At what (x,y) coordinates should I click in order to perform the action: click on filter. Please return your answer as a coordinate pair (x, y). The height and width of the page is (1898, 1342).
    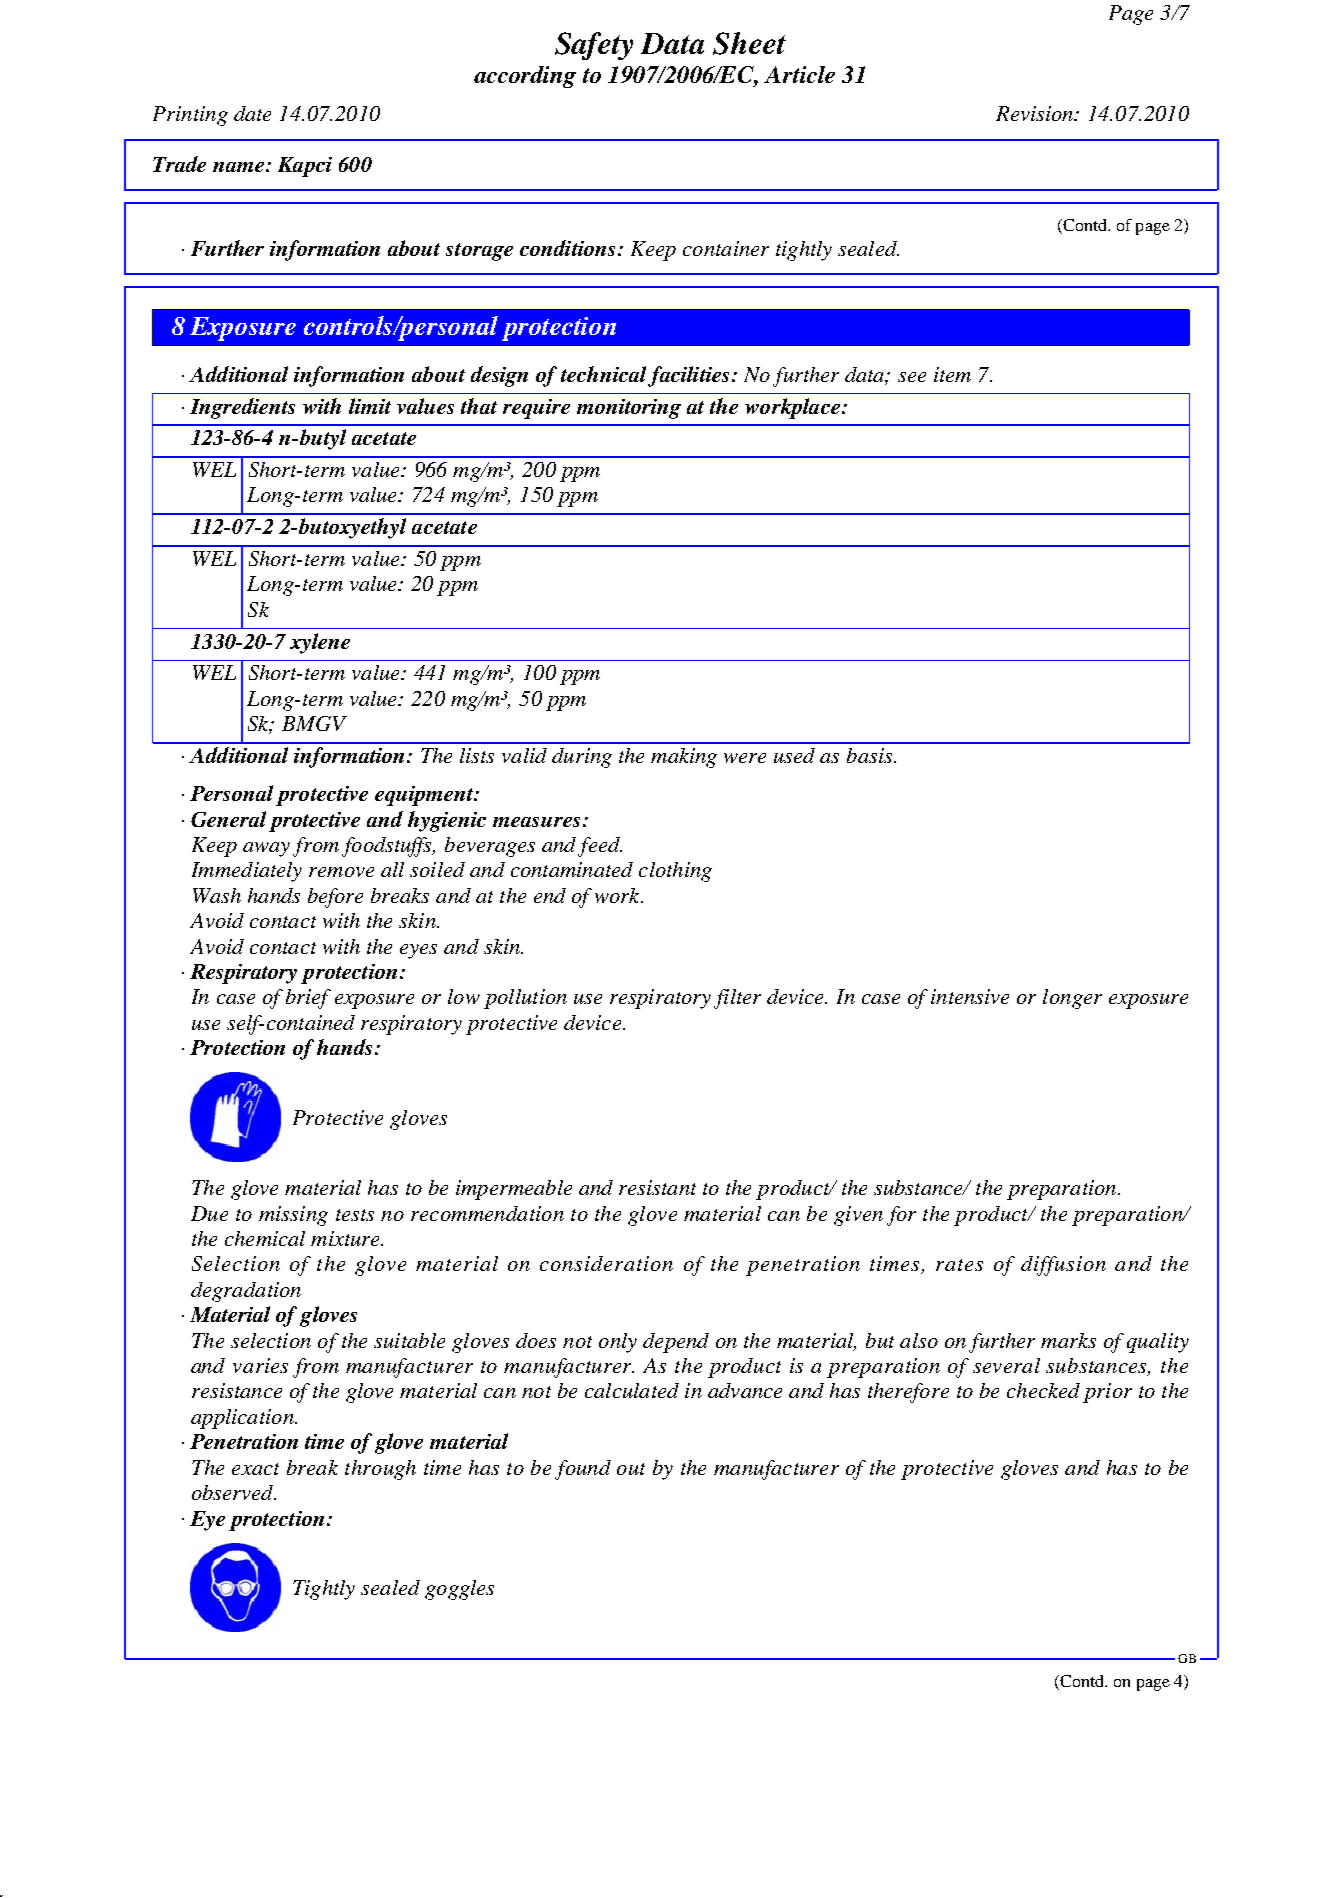
    Looking at the image, I should click on (737, 999).
